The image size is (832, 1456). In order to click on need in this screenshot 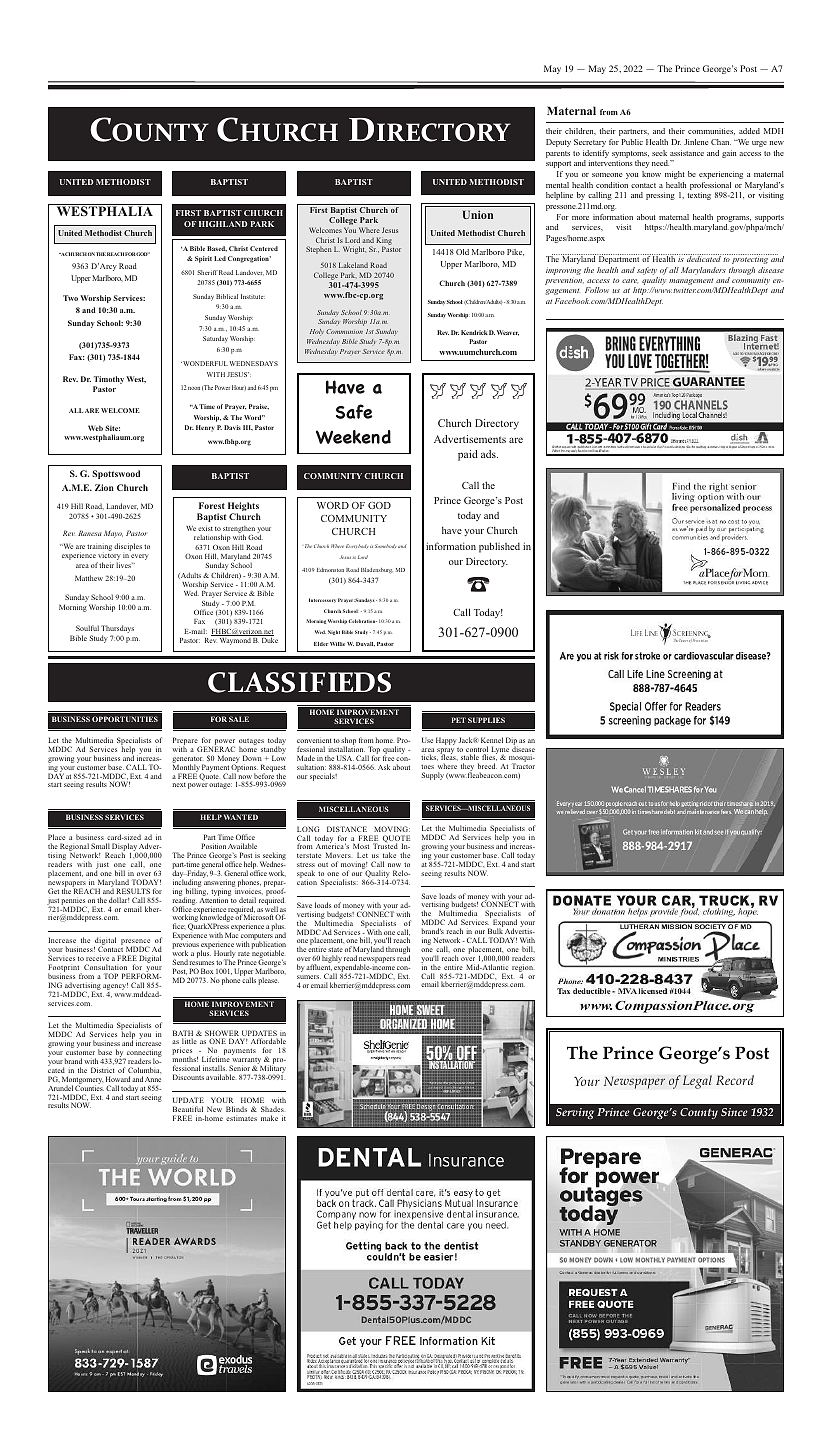, I will do `click(661, 163)`.
